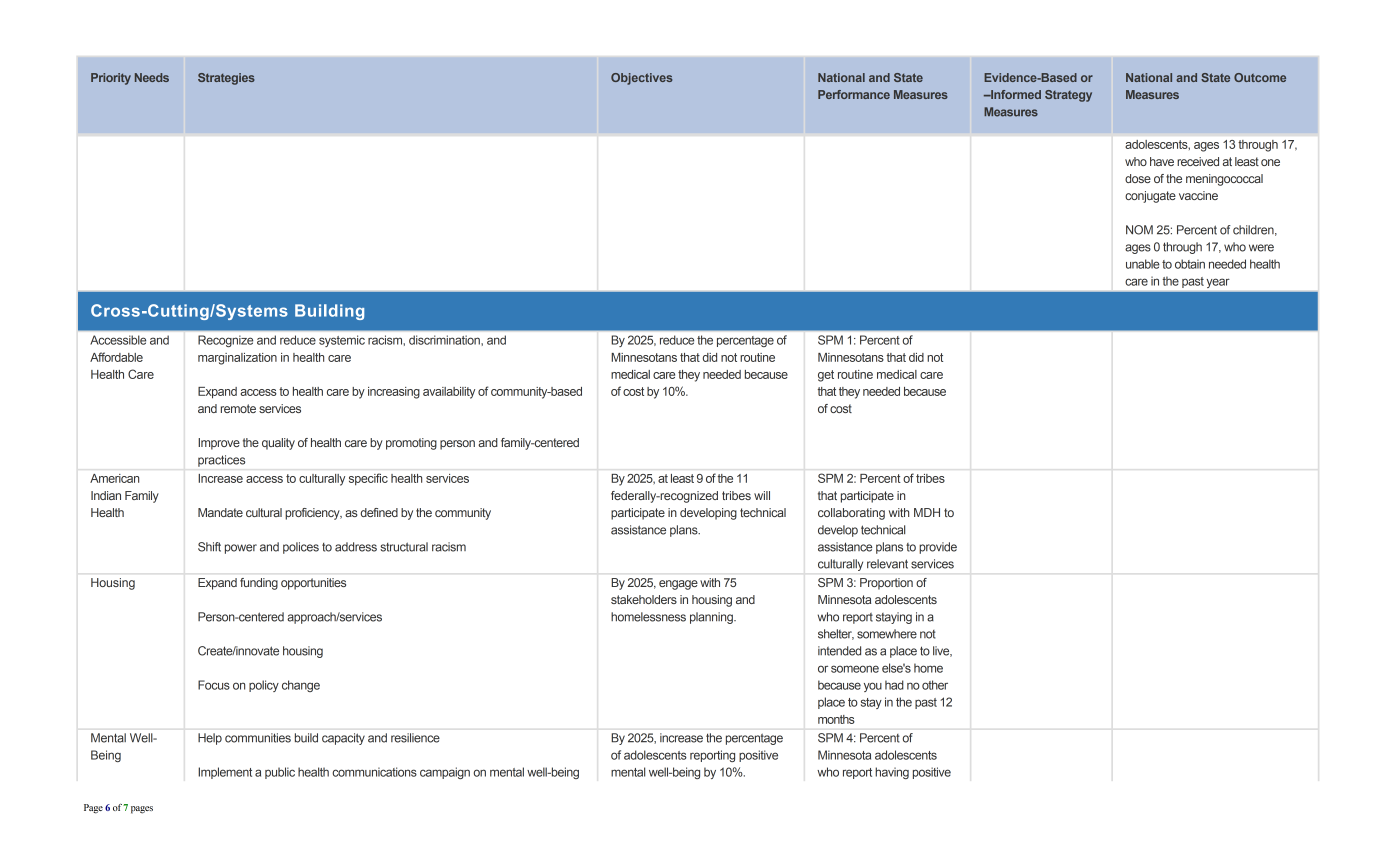 This screenshot has height=850, width=1400. Describe the element at coordinates (762, 495) in the screenshot. I see `will` at that location.
